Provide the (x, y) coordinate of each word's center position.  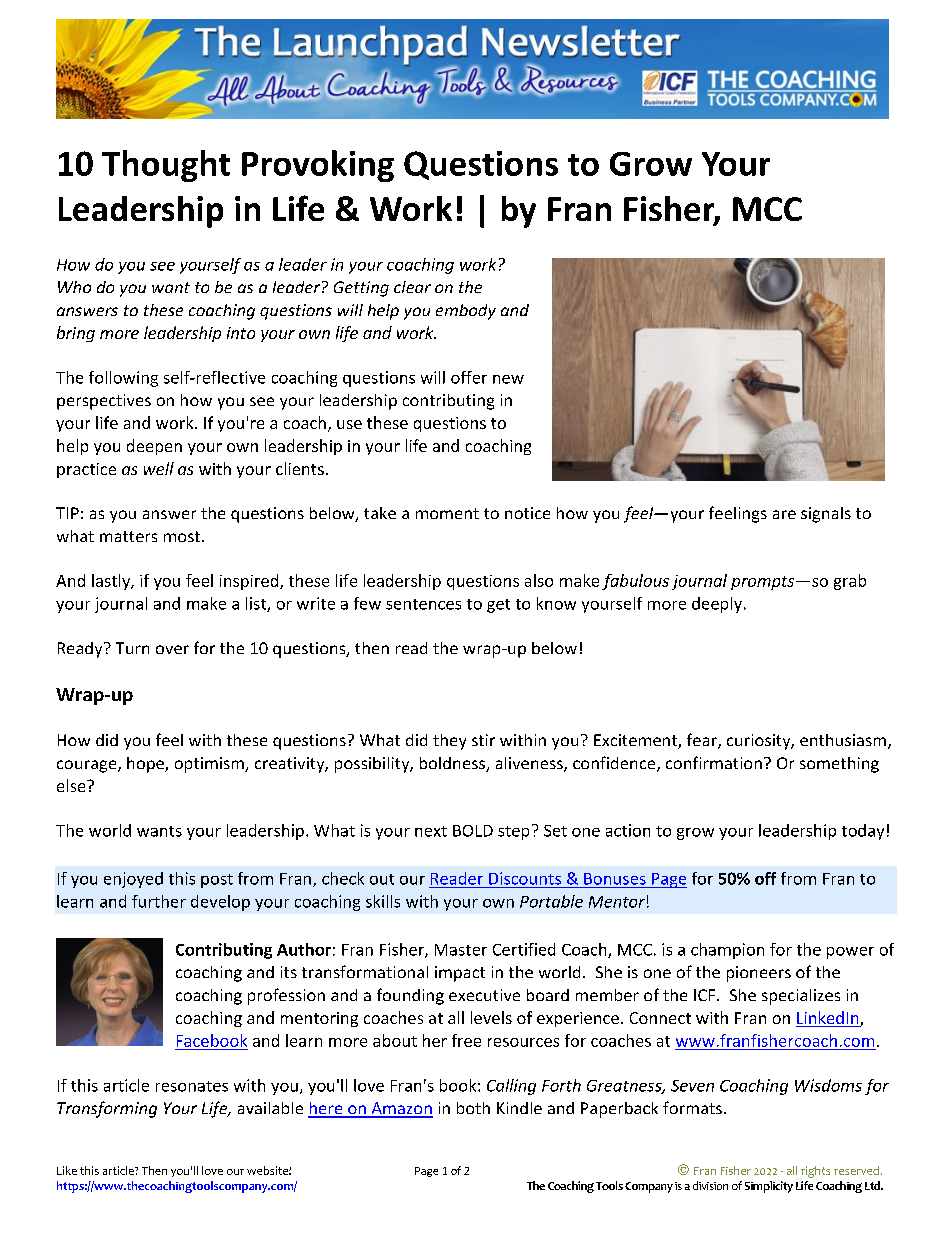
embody (466, 312)
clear (412, 287)
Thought (166, 166)
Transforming (107, 1109)
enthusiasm (843, 740)
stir (483, 740)
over (172, 649)
